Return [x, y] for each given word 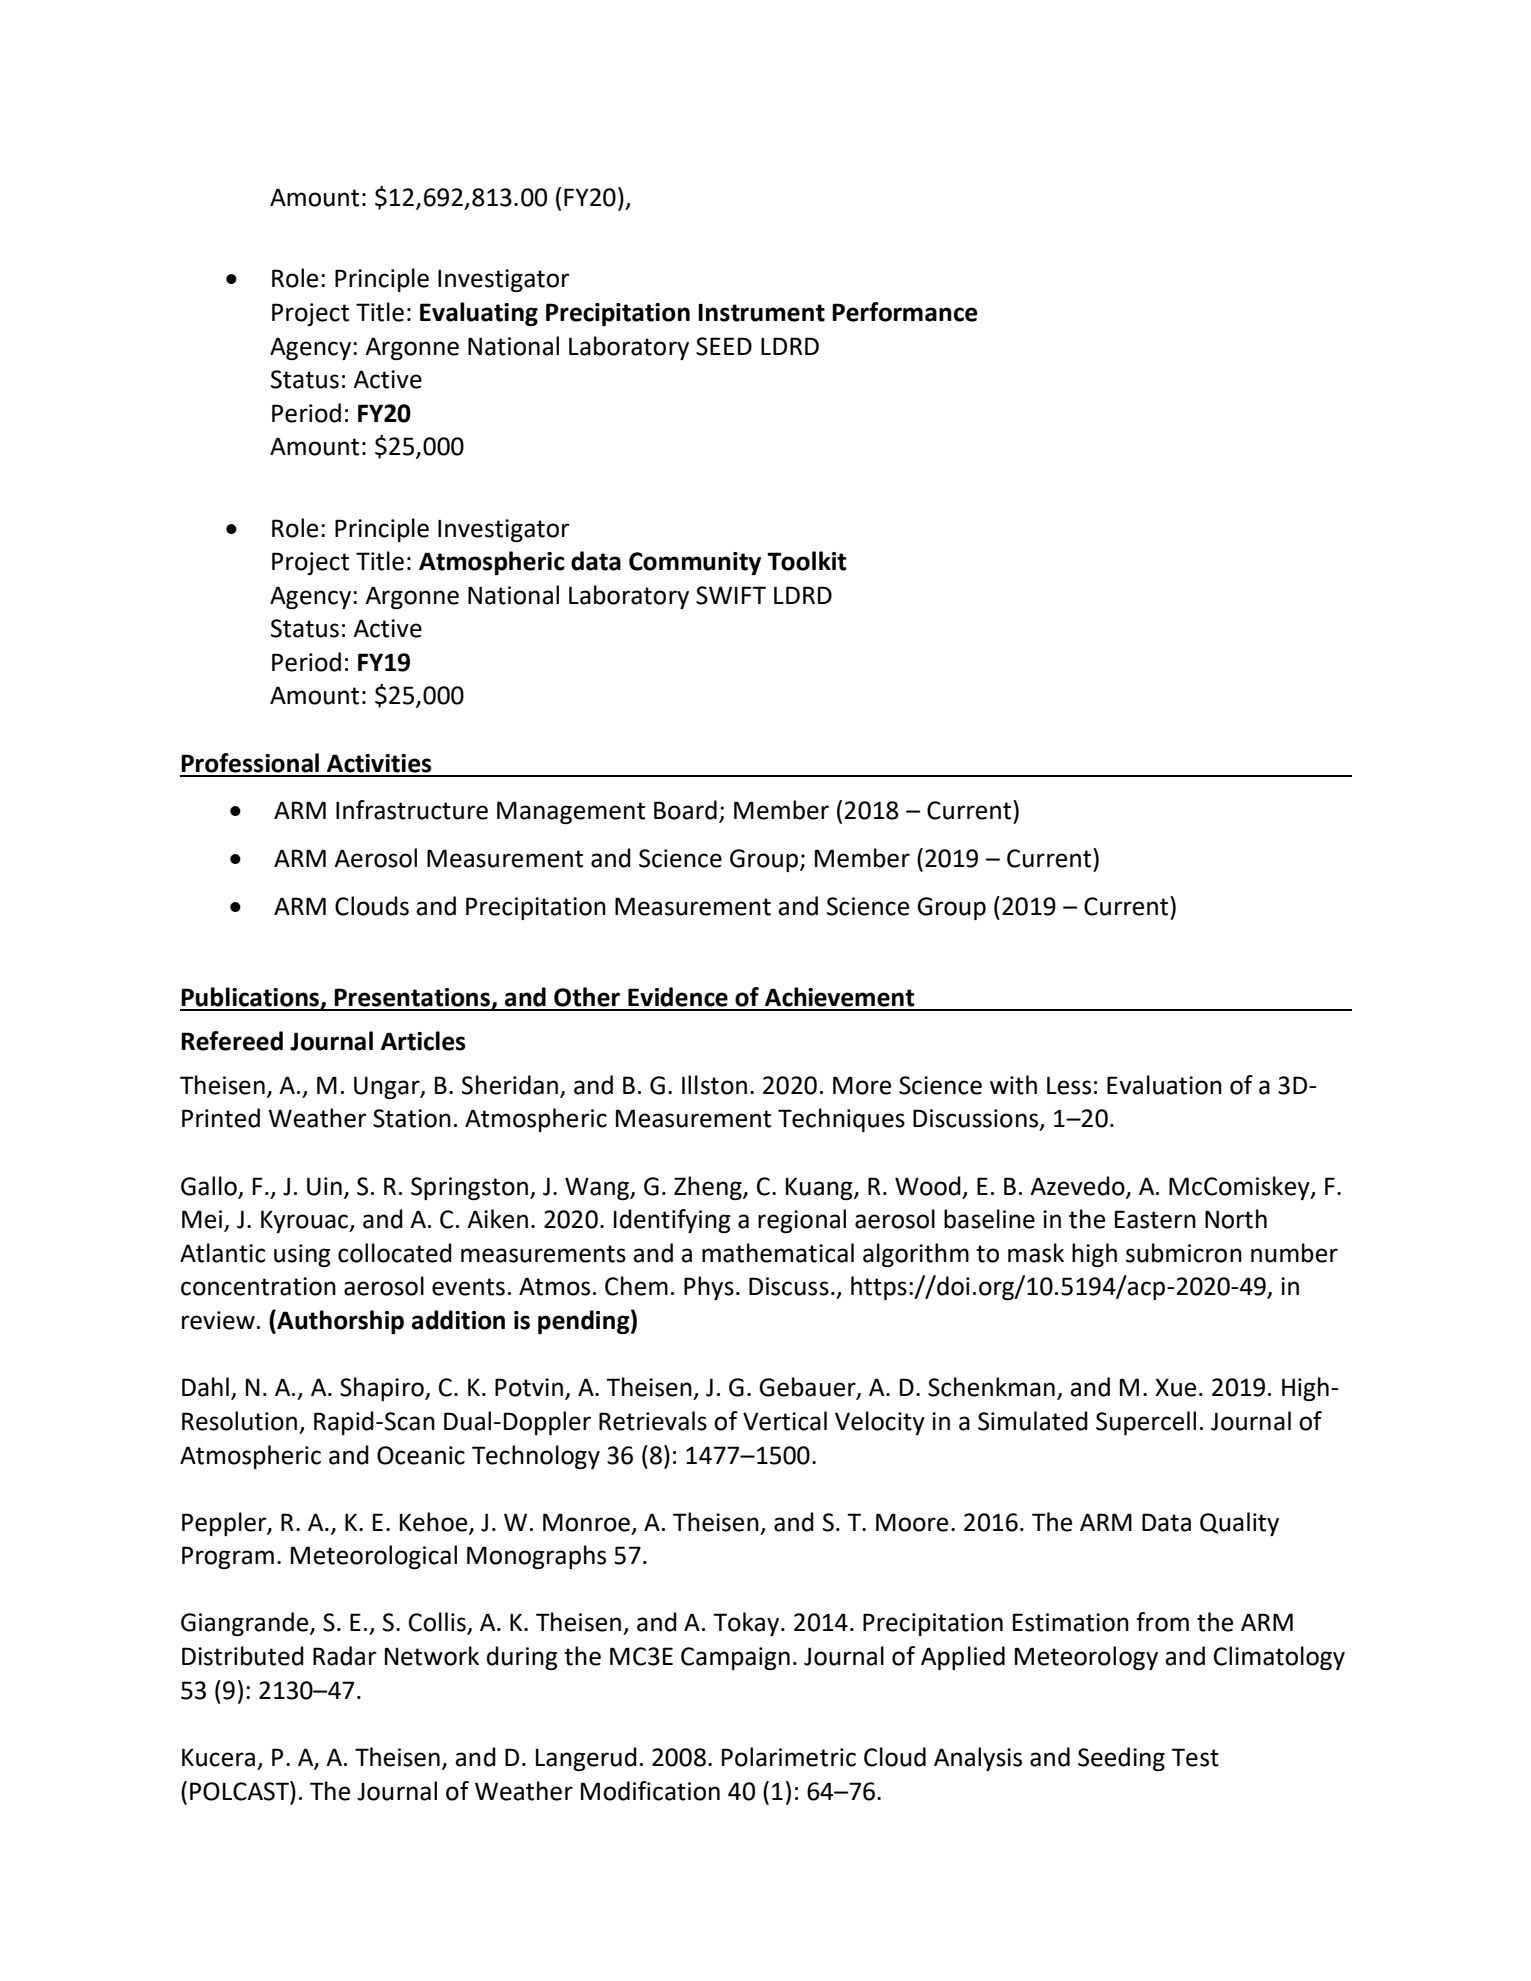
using [302, 1255]
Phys [709, 1288]
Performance [905, 312]
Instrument [761, 312]
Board [685, 810]
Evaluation [1164, 1085]
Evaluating [479, 314]
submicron [1184, 1253]
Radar [345, 1656]
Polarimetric [789, 1757]
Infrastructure [412, 810]
